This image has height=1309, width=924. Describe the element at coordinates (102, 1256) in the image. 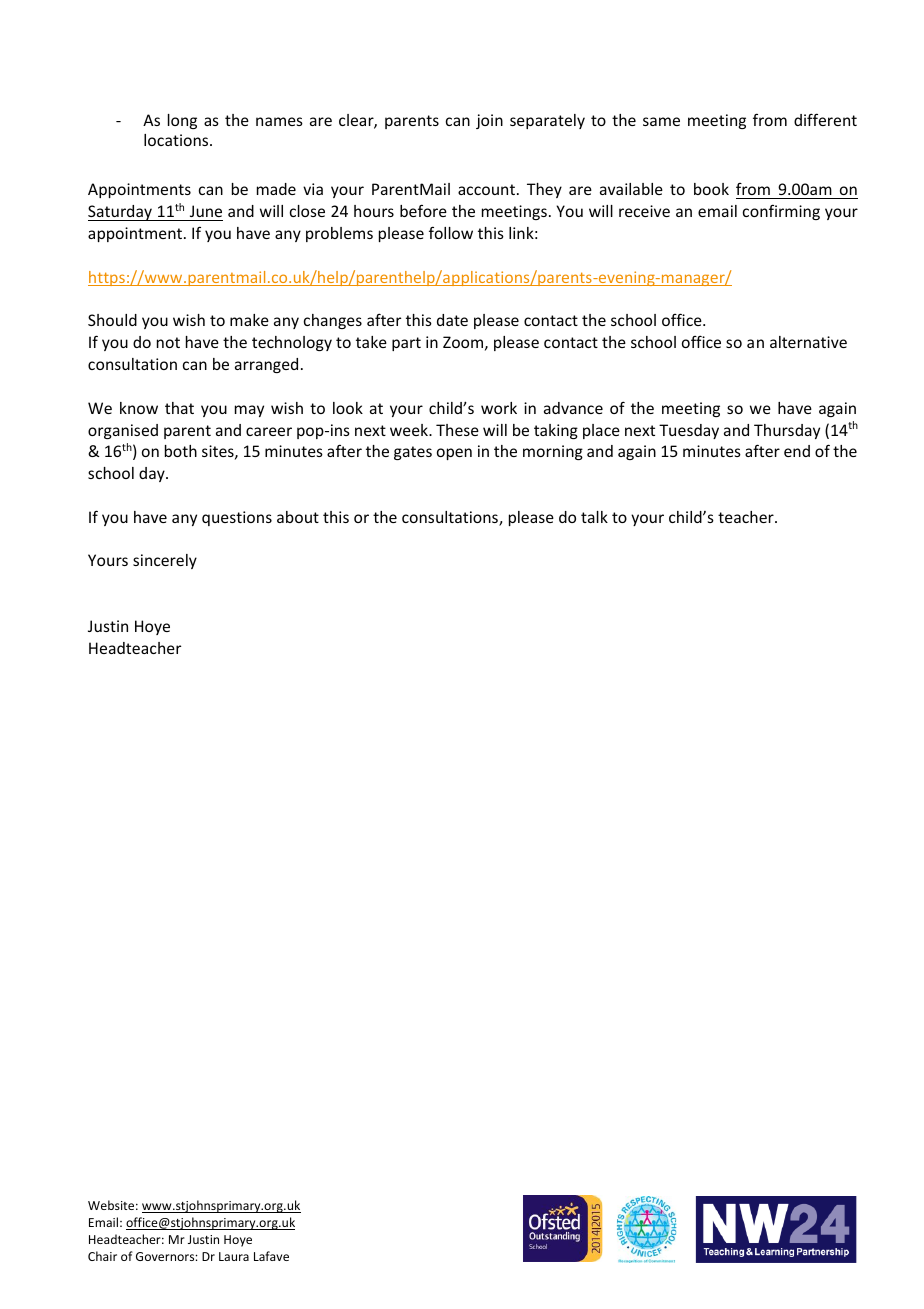

I see `Chair` at that location.
